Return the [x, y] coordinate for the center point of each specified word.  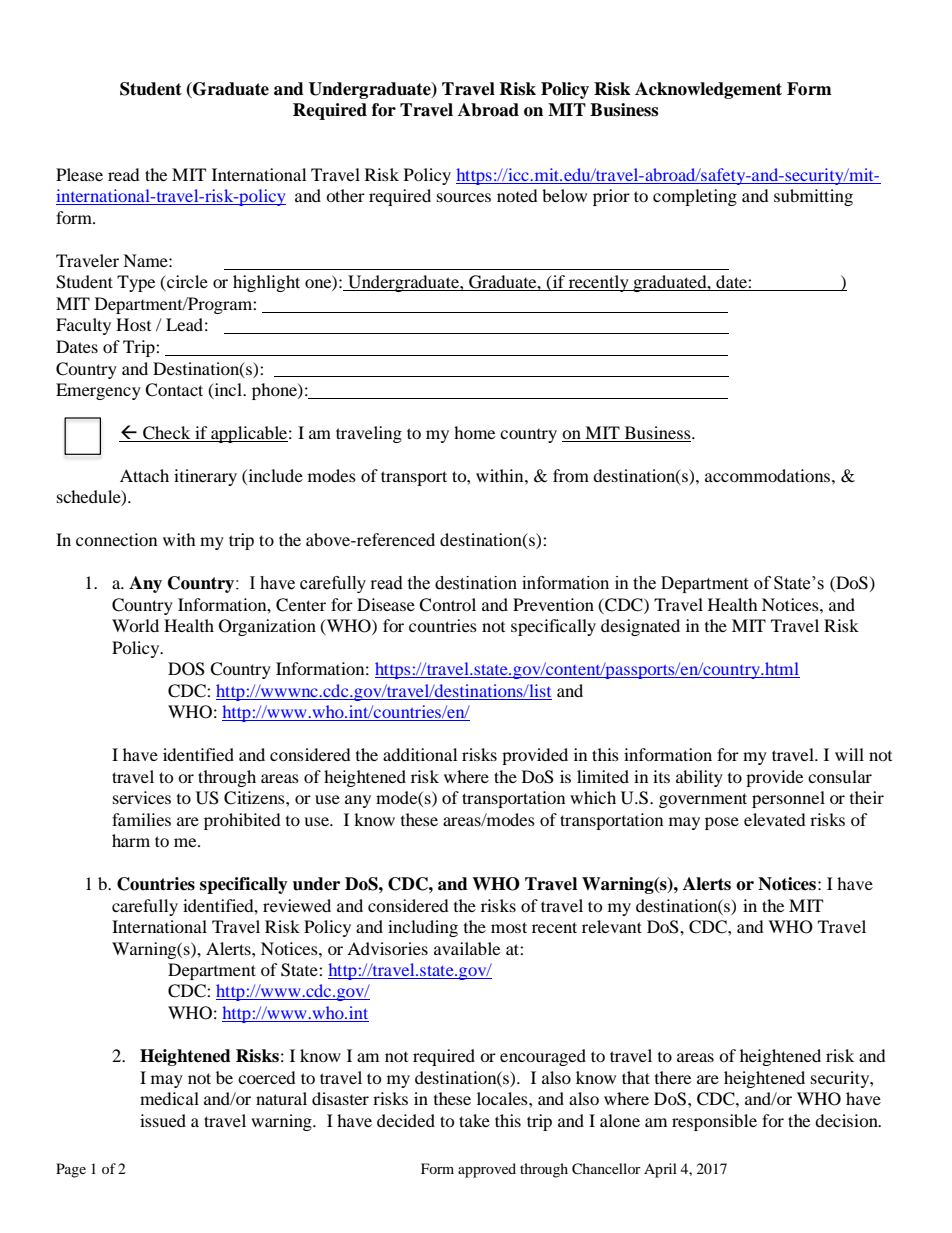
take [474, 1120]
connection [116, 539]
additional [420, 754]
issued [163, 1120]
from [571, 475]
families [141, 819]
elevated [775, 819]
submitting [813, 197]
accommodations [767, 475]
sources [464, 197]
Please [79, 174]
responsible [714, 1122]
